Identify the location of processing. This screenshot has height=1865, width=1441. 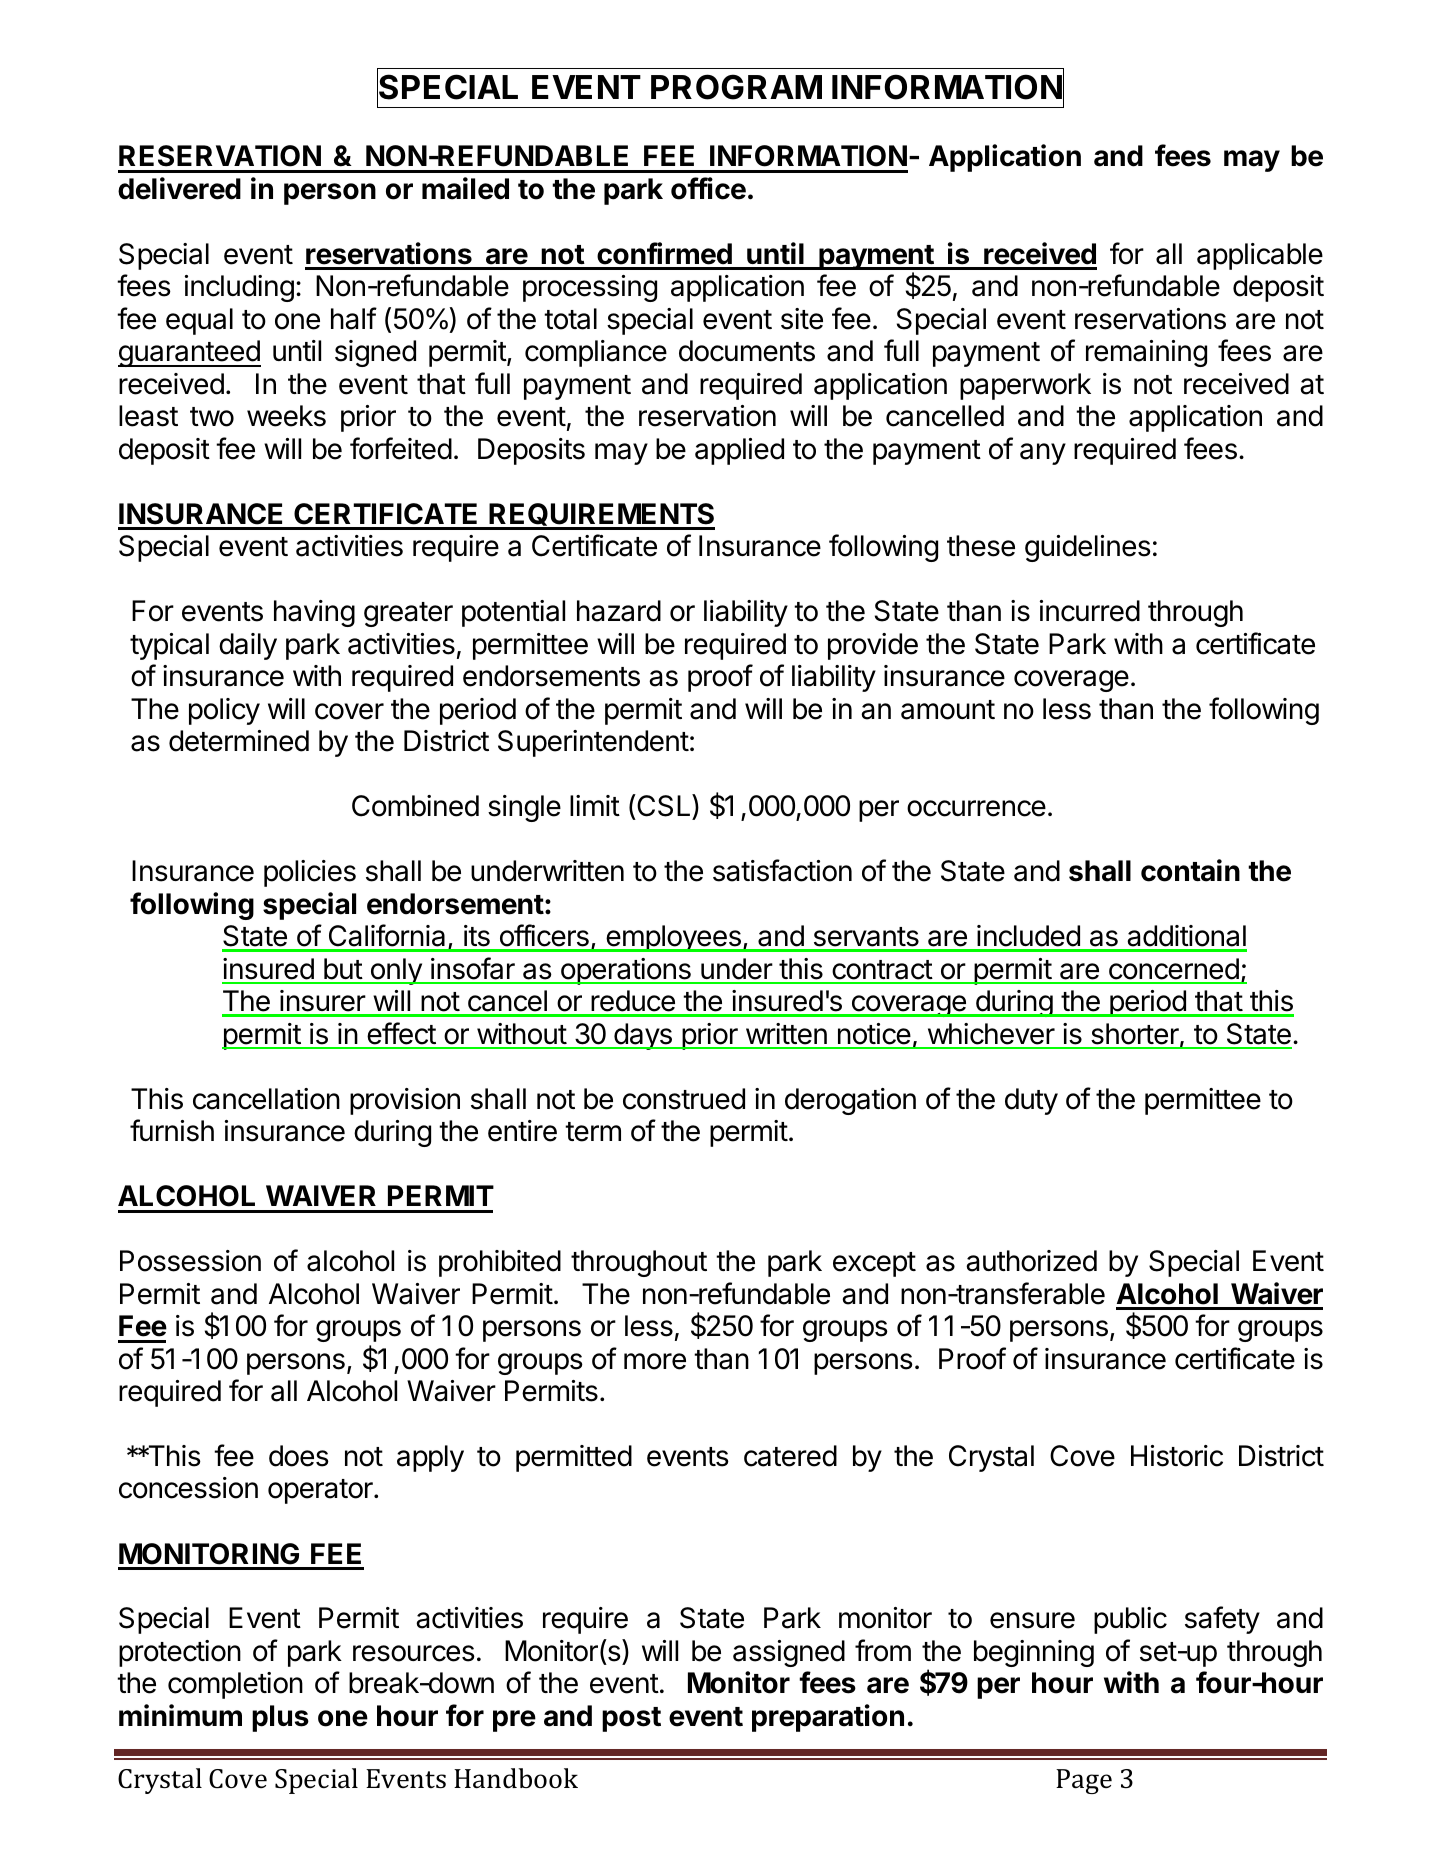
(590, 288).
